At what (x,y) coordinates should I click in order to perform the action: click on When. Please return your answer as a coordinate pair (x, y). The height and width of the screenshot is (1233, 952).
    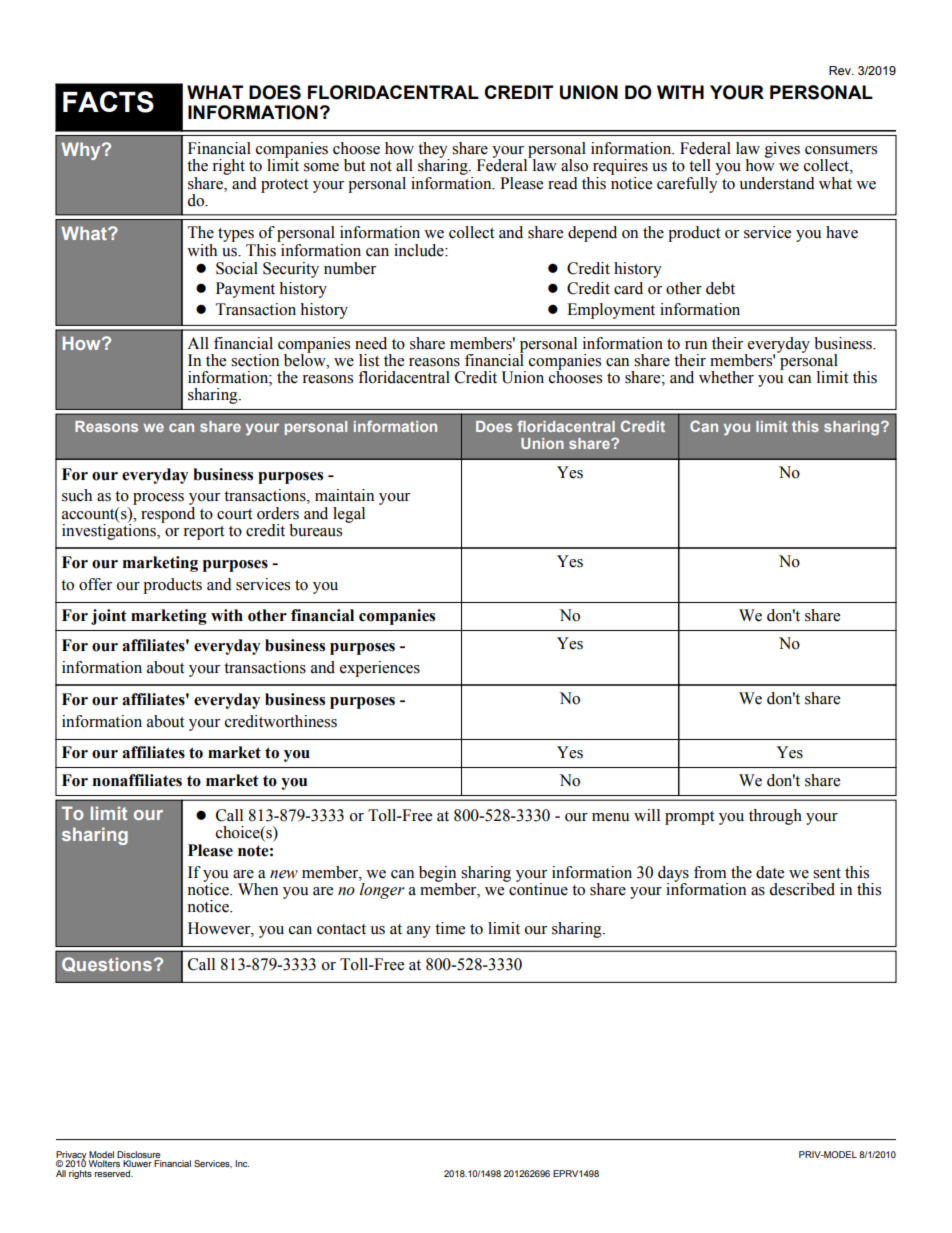
    Looking at the image, I should click on (258, 889).
